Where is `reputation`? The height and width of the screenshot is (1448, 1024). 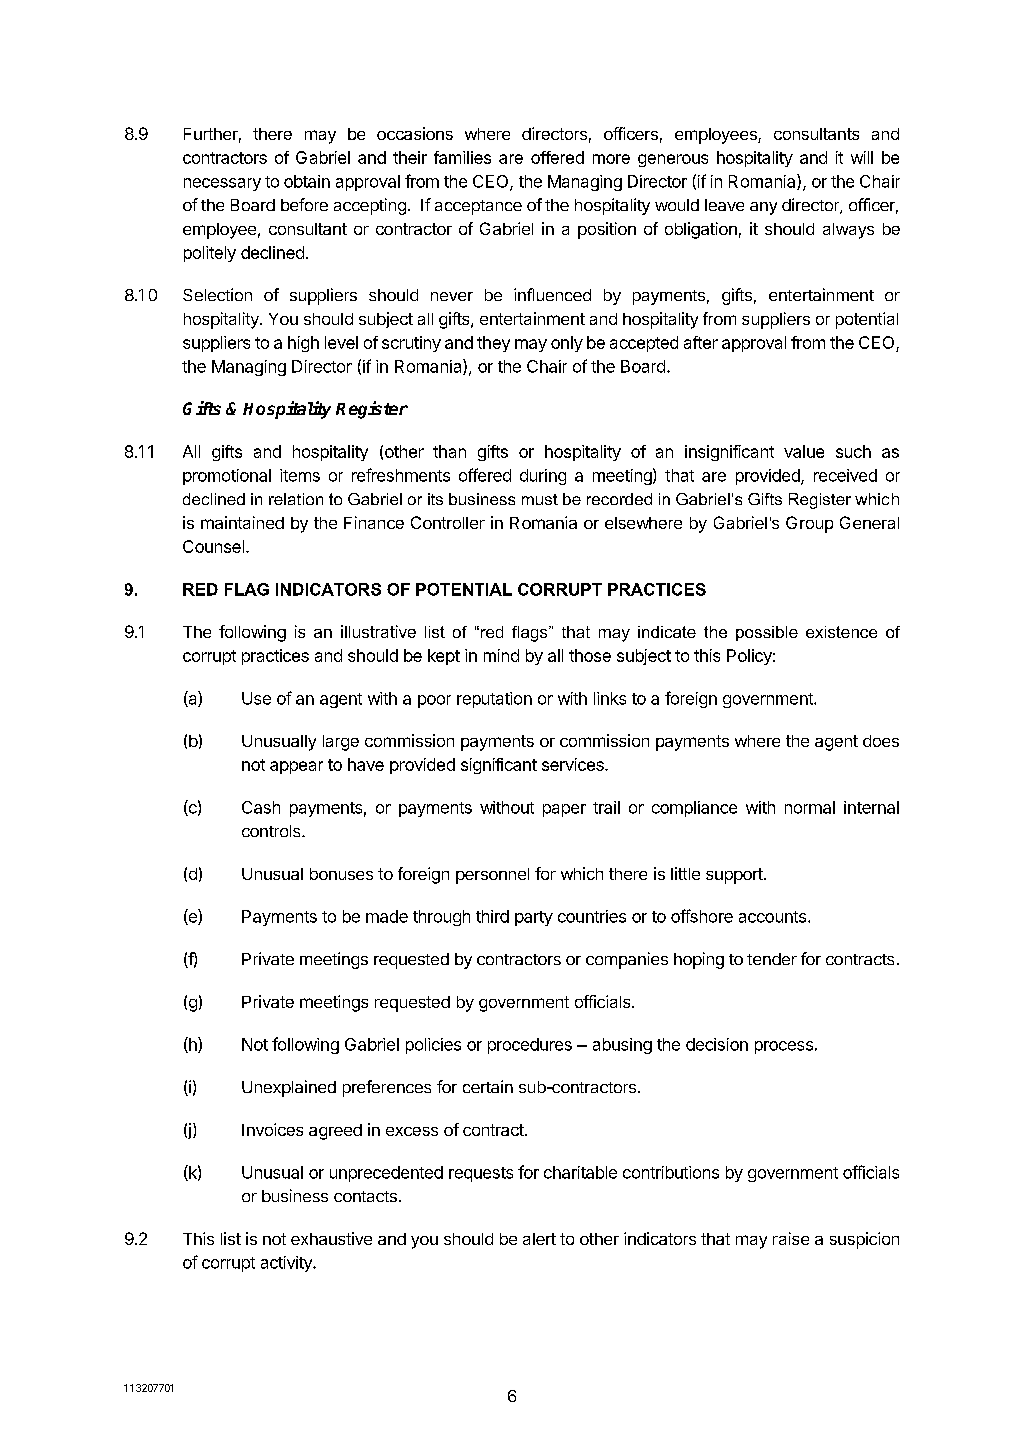
reputation is located at coordinates (494, 700).
